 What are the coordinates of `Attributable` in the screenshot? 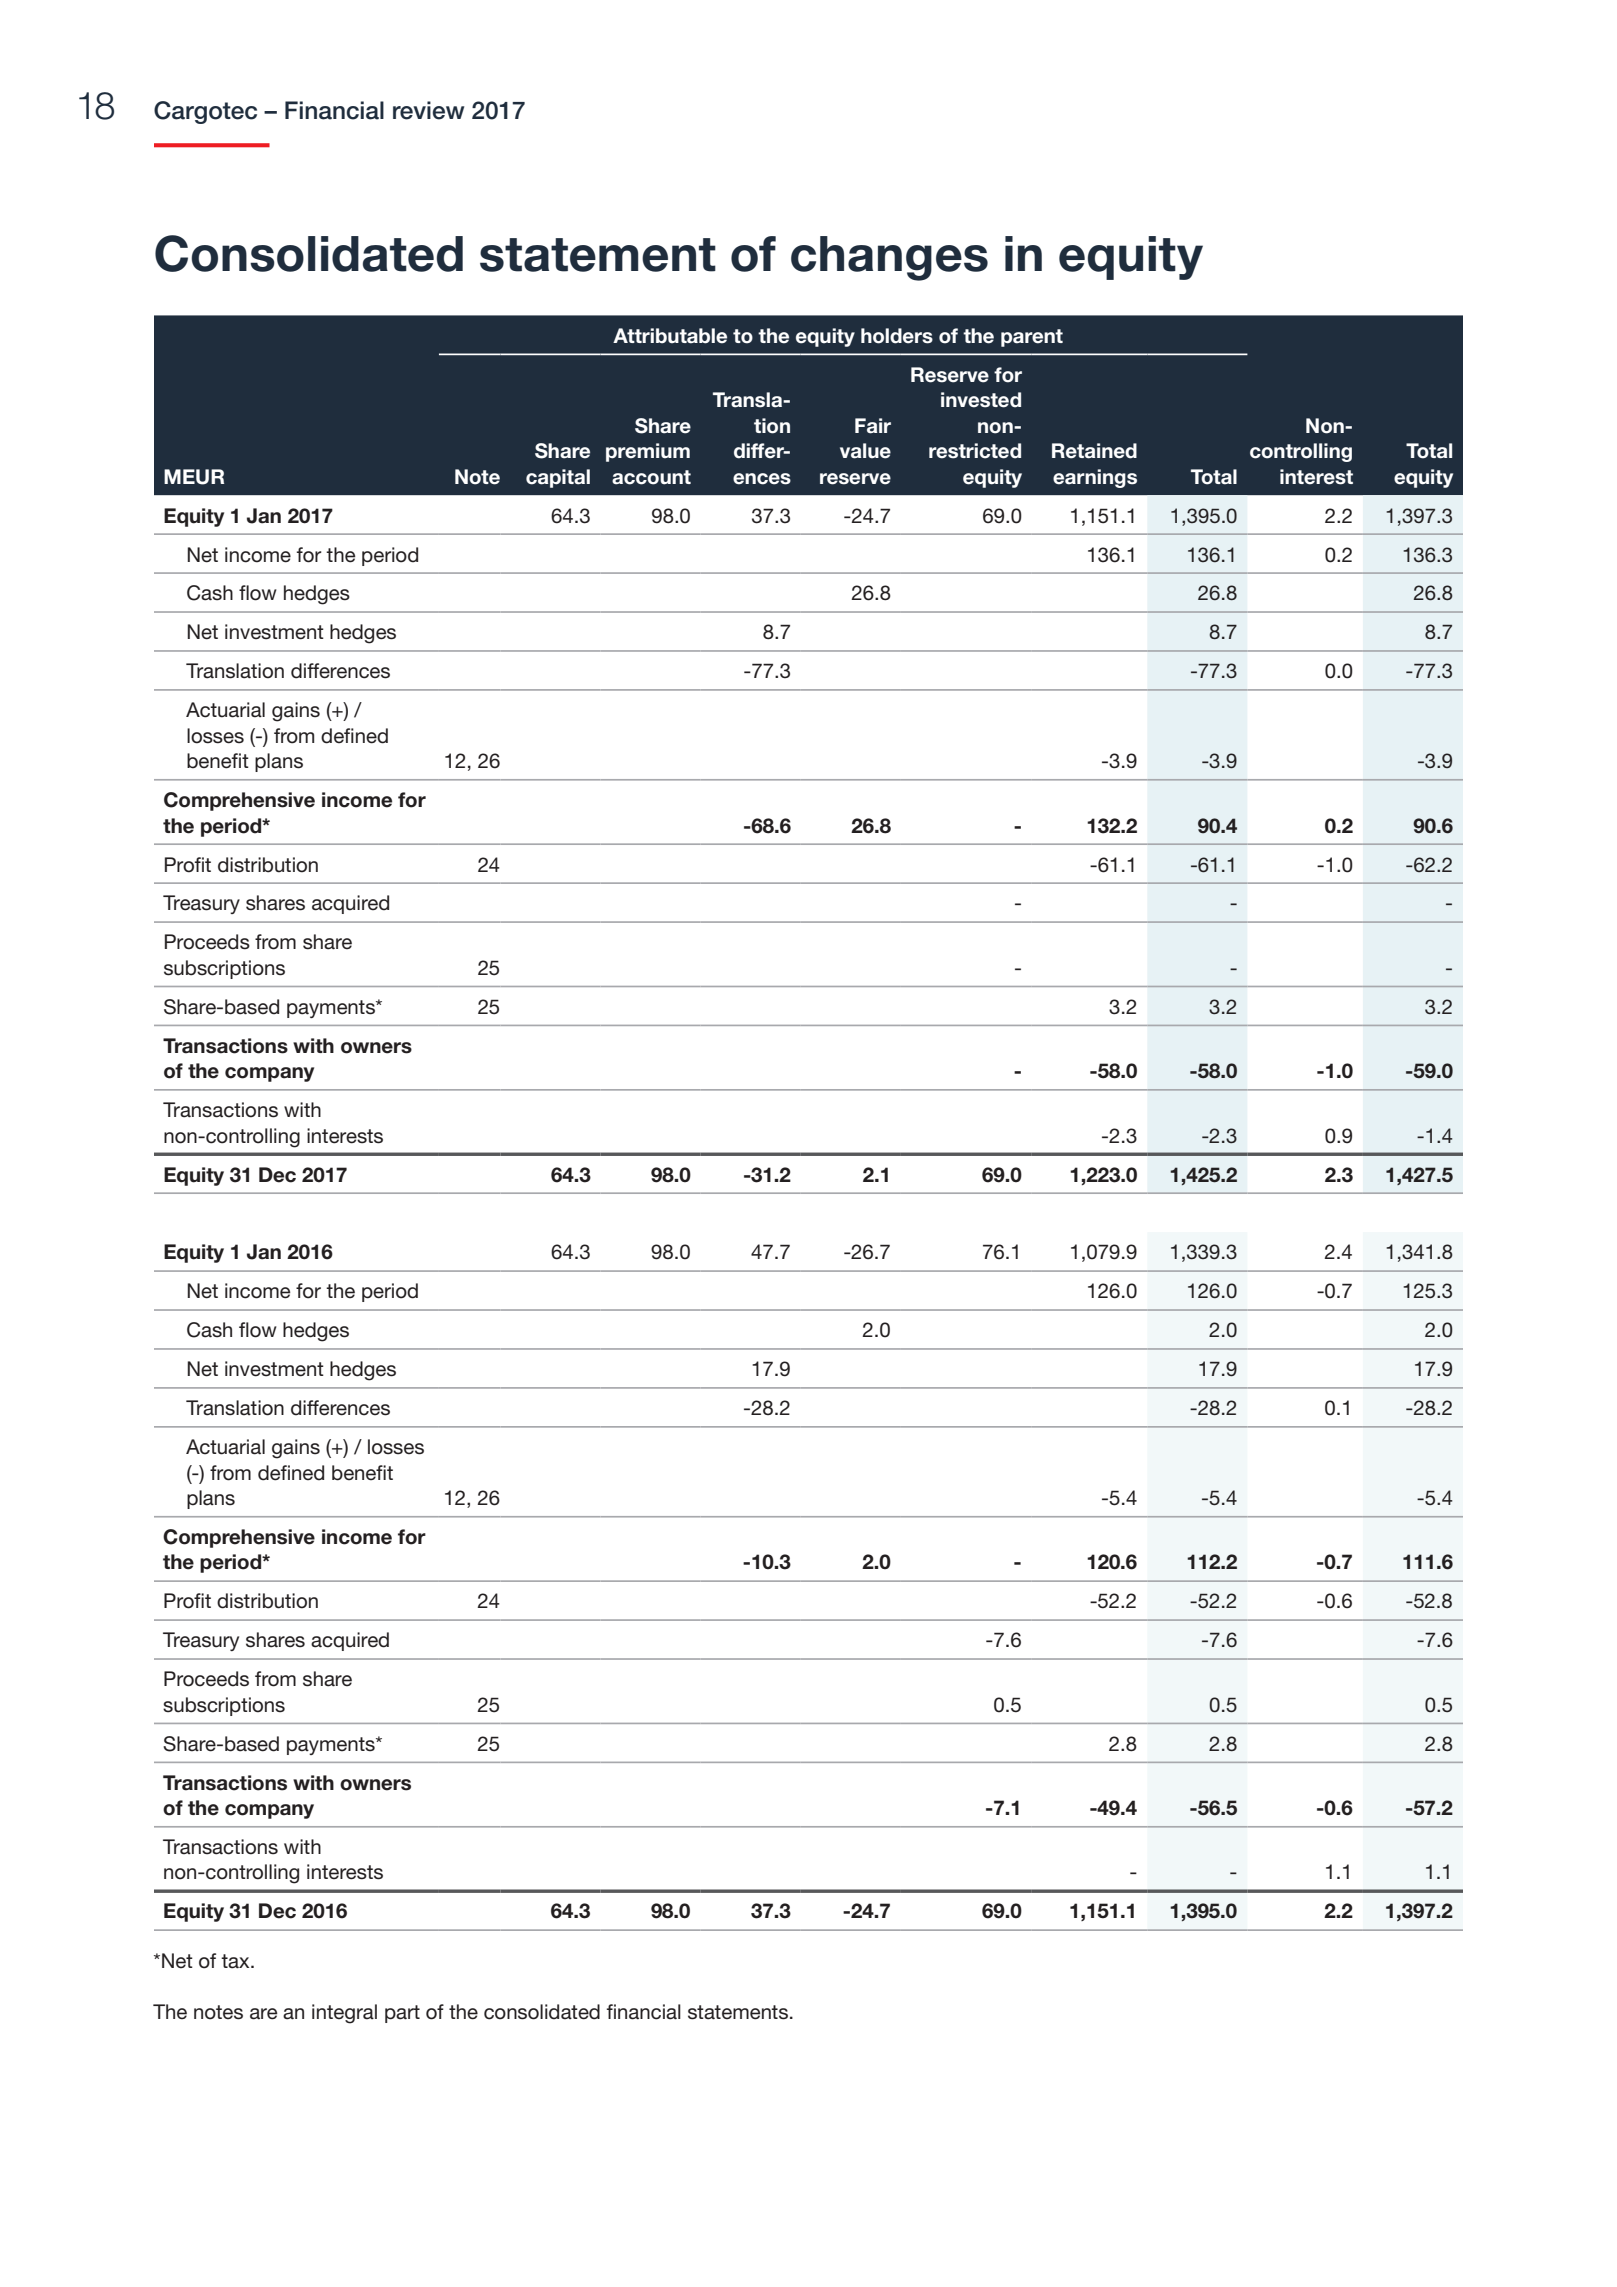 It's located at (670, 336).
